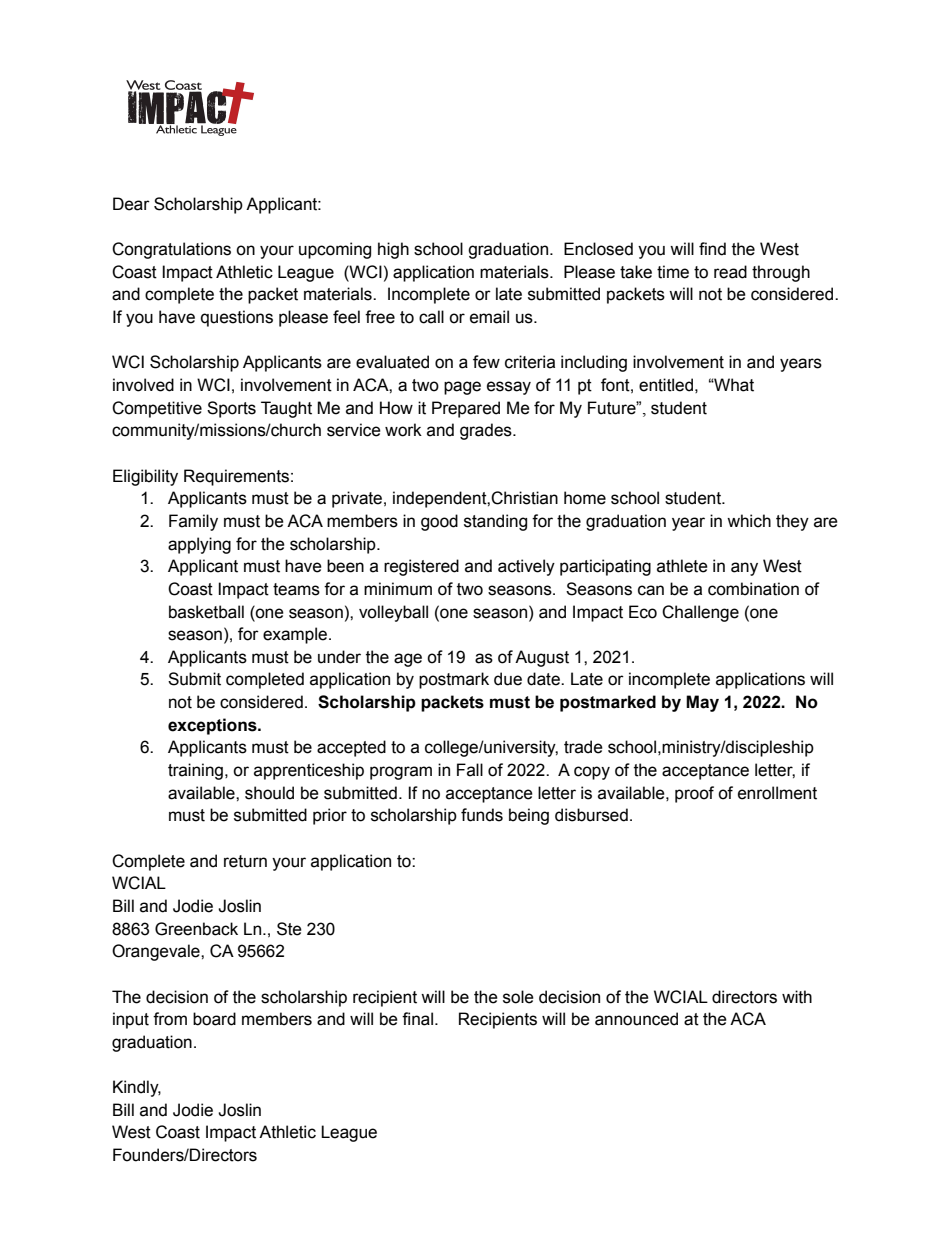 The image size is (952, 1233). What do you see at coordinates (171, 250) in the page?
I see `Congratulations` at bounding box center [171, 250].
